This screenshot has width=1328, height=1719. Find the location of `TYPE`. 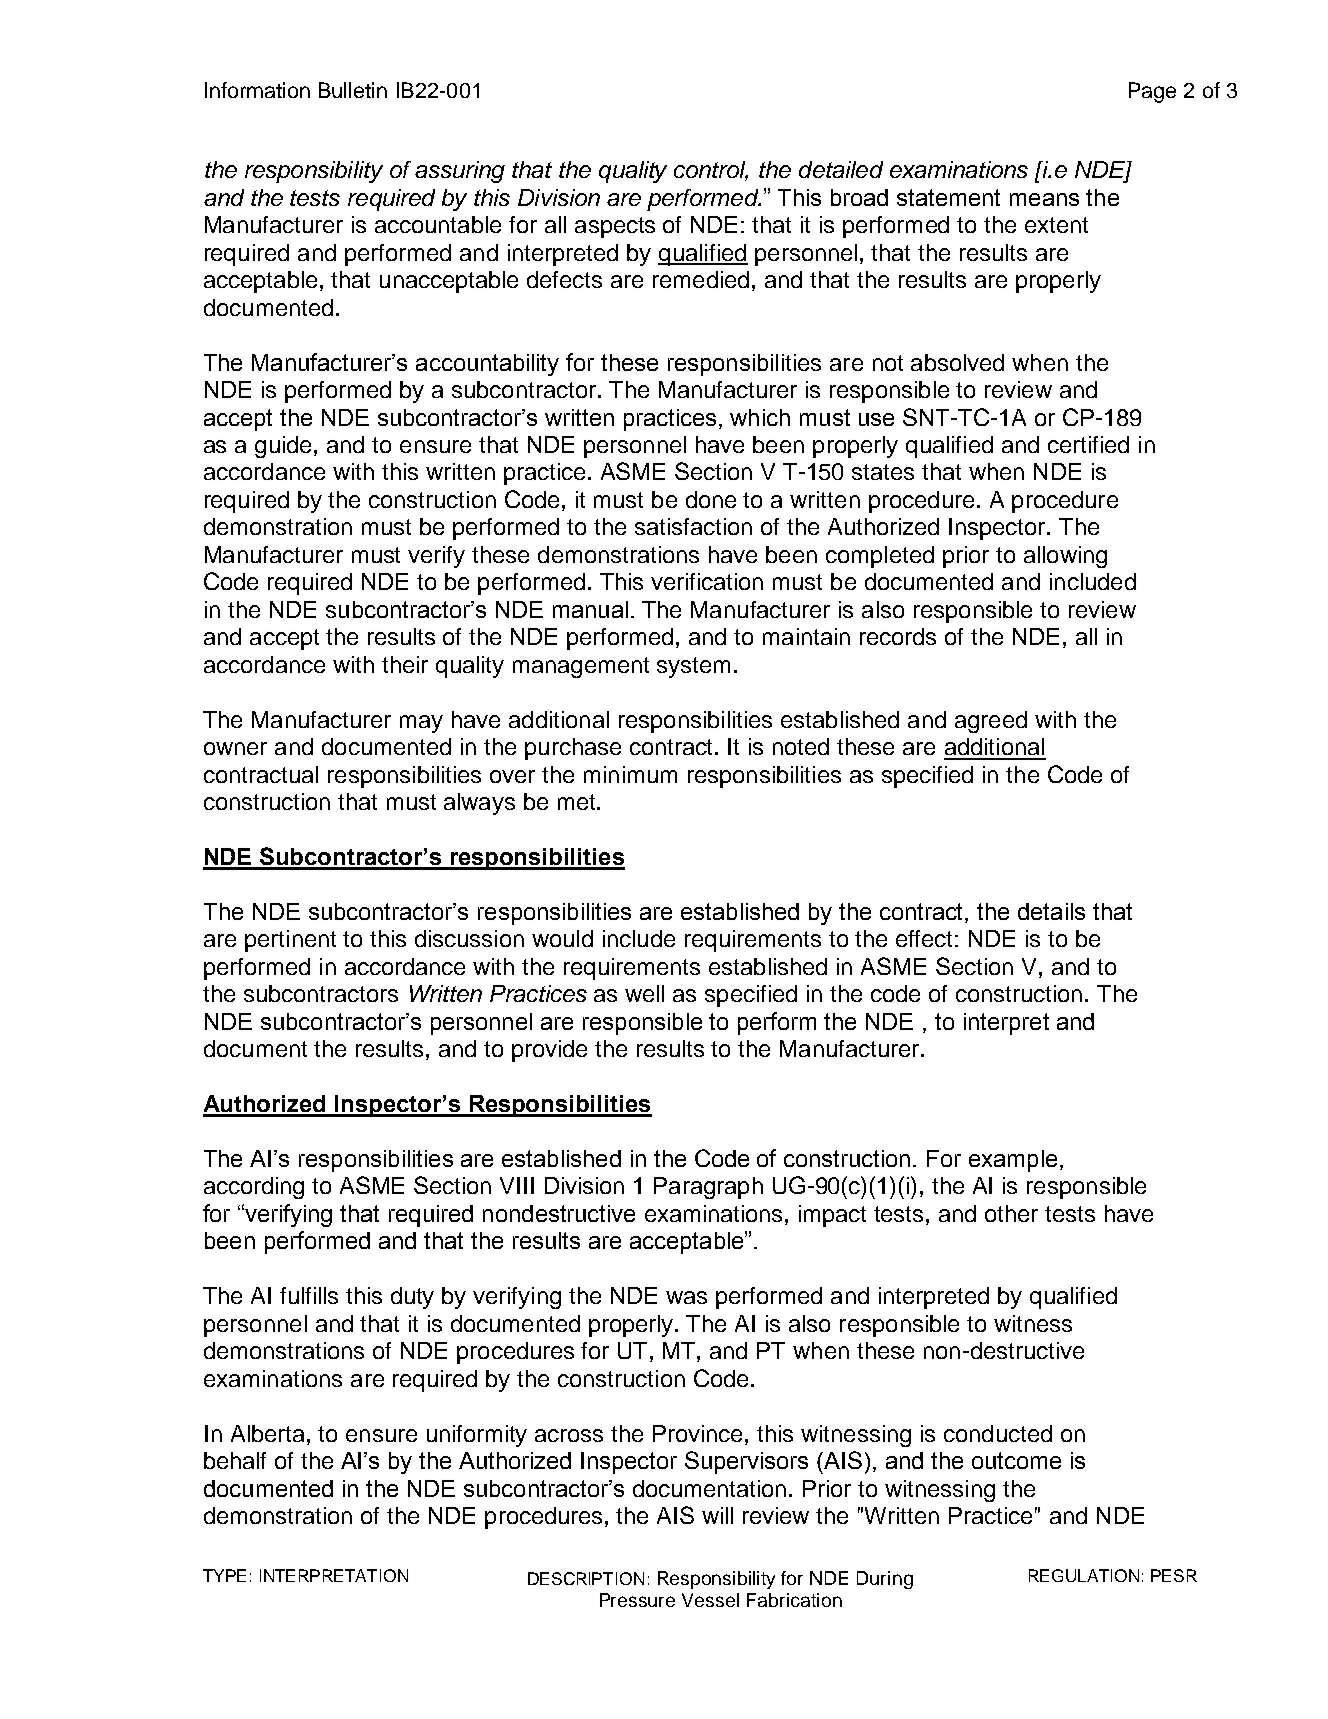

TYPE is located at coordinates (224, 1575).
